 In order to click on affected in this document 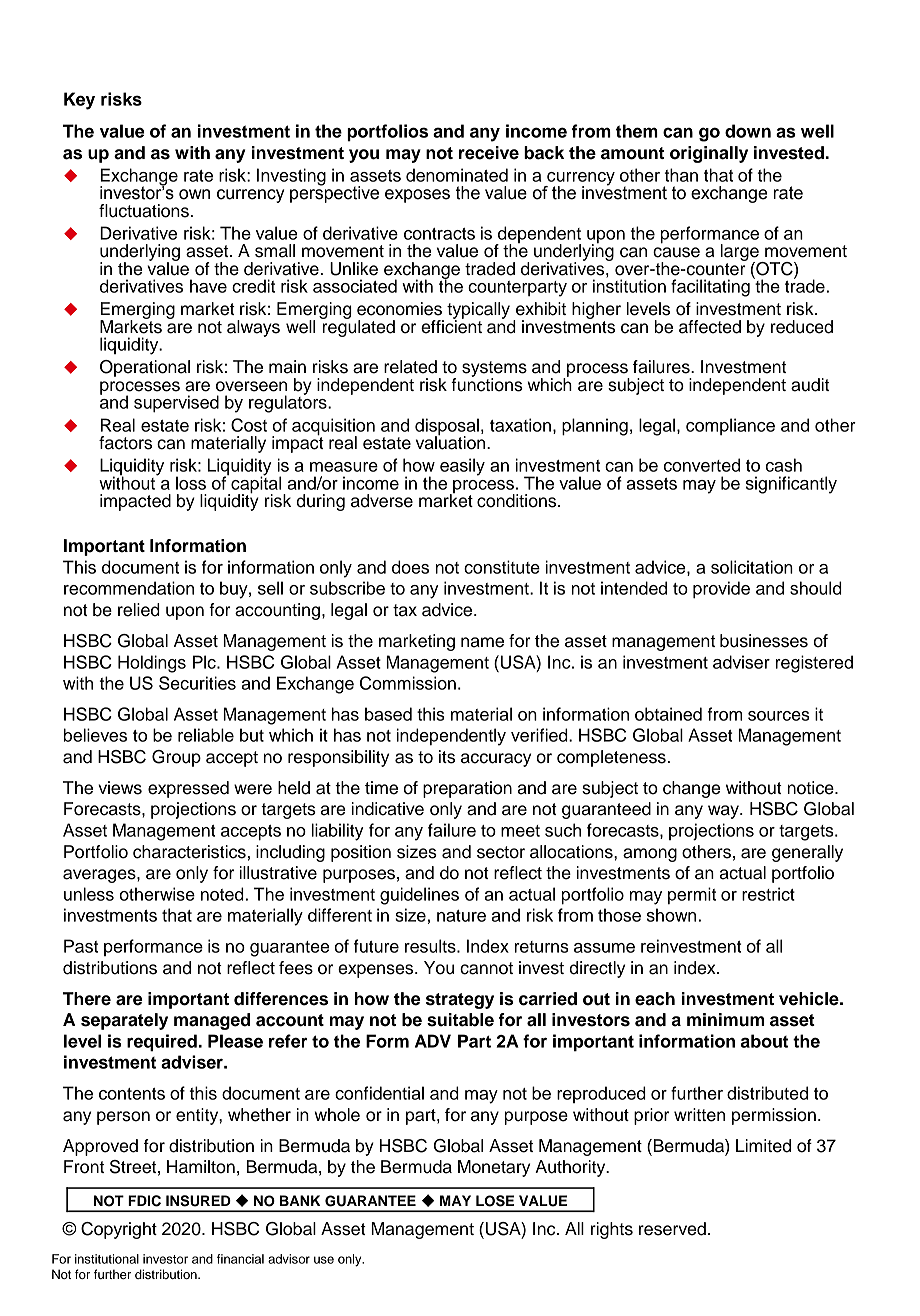, I will do `click(710, 327)`.
